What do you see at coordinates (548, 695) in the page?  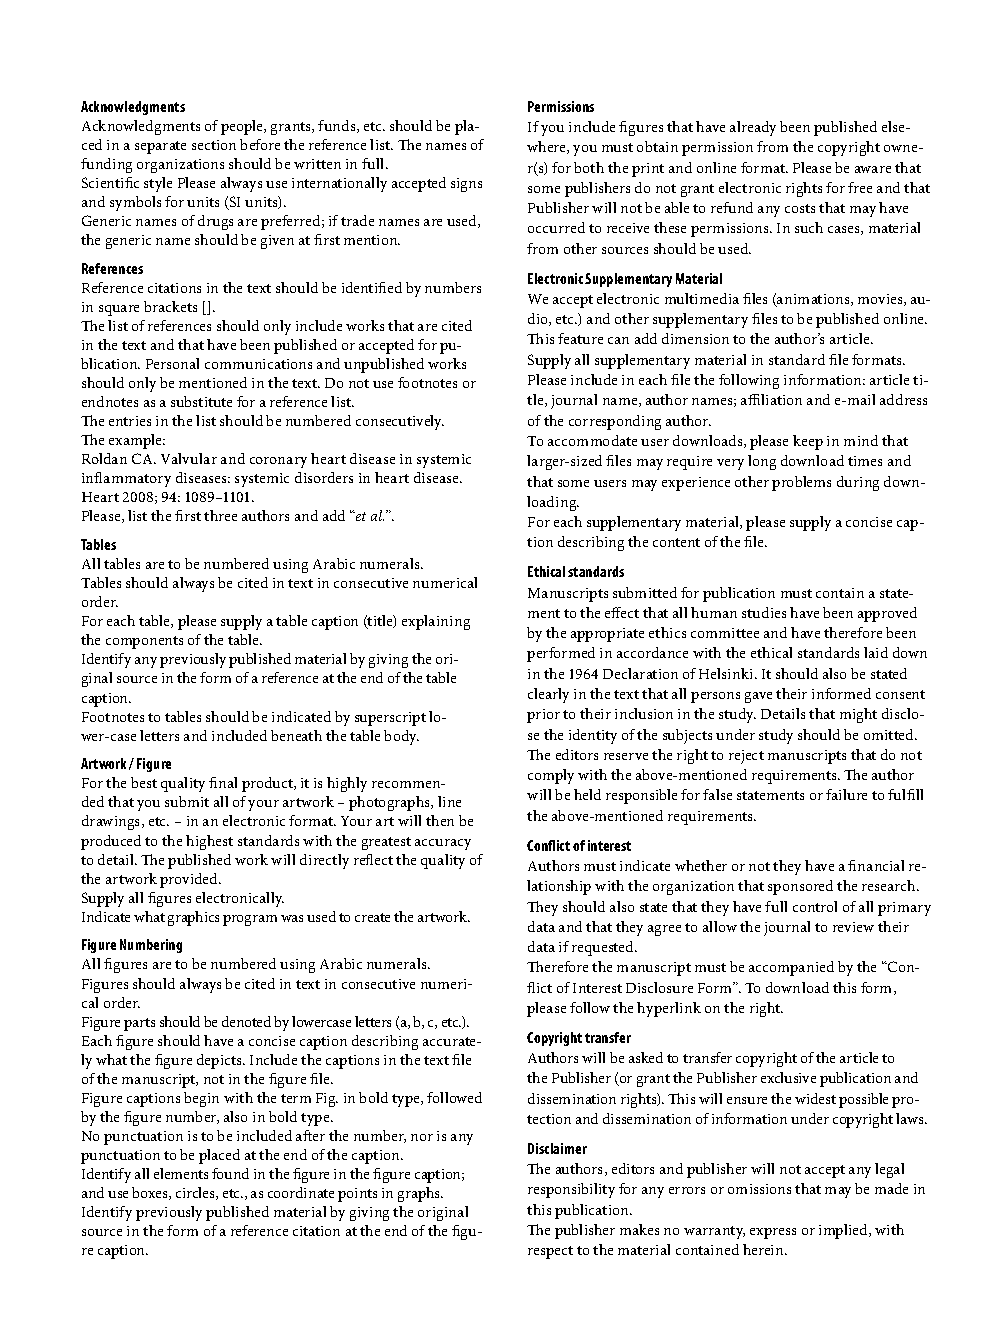 I see `clearly` at bounding box center [548, 695].
